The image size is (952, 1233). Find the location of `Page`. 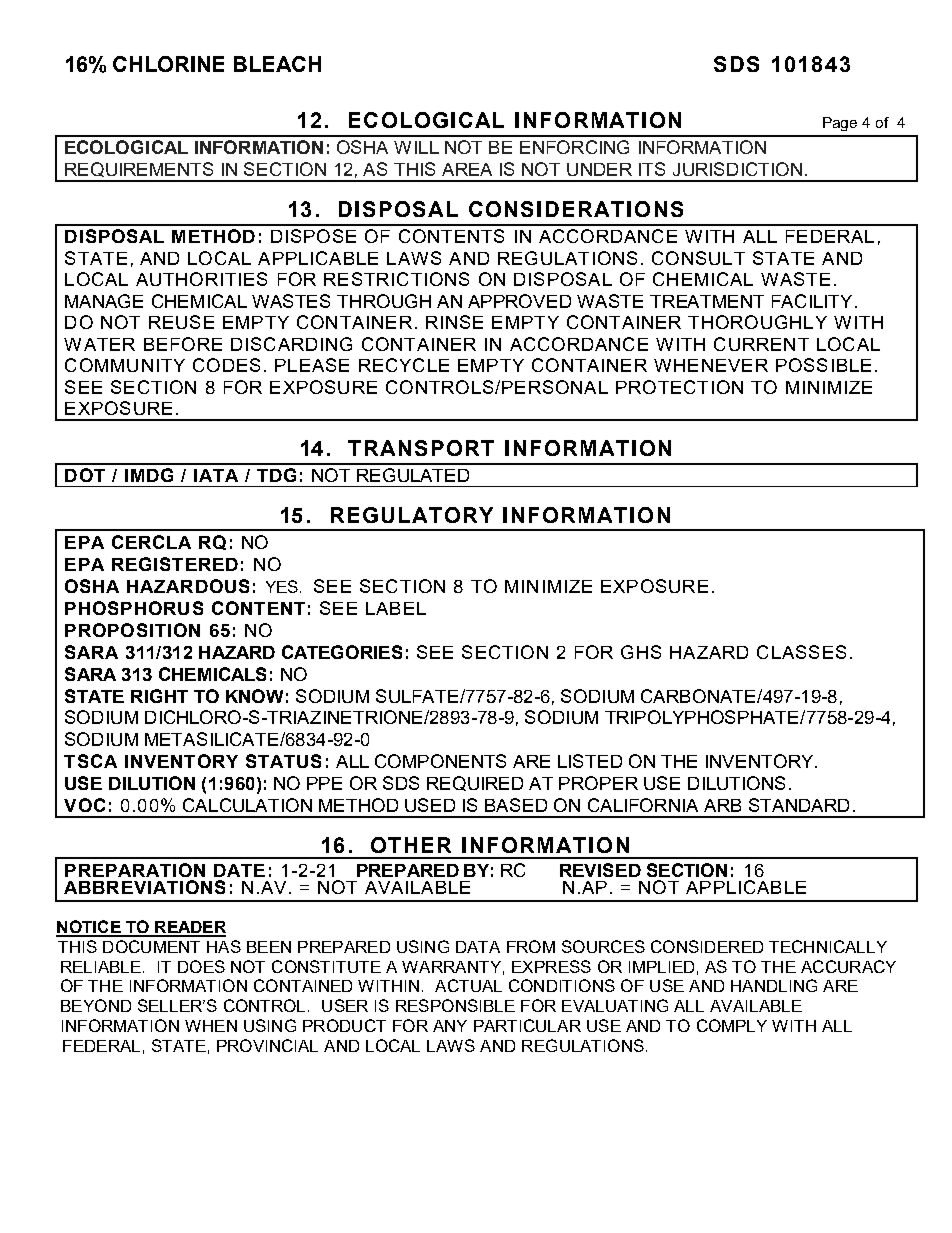

Page is located at coordinates (840, 124).
